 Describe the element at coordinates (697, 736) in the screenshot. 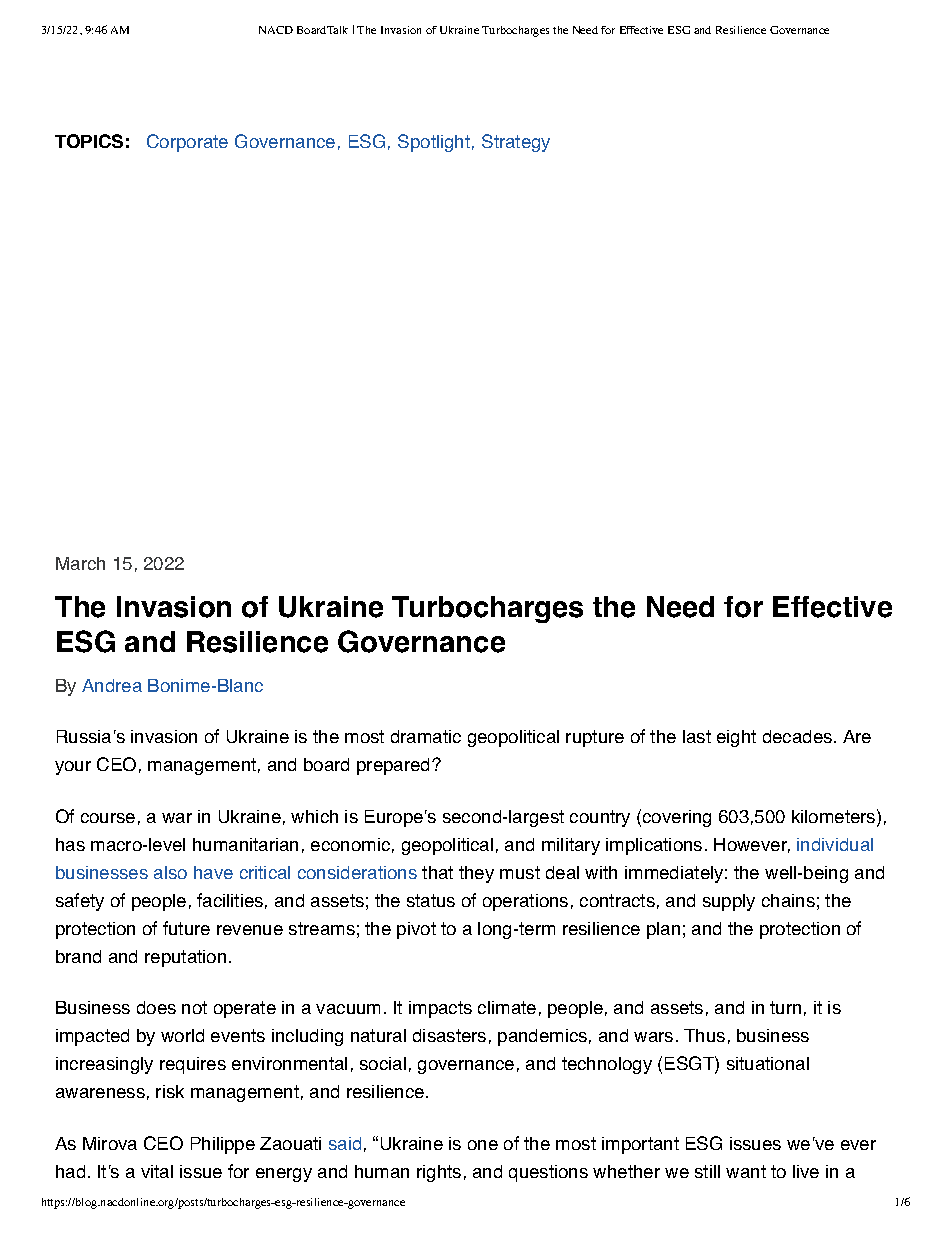

I see `last` at that location.
